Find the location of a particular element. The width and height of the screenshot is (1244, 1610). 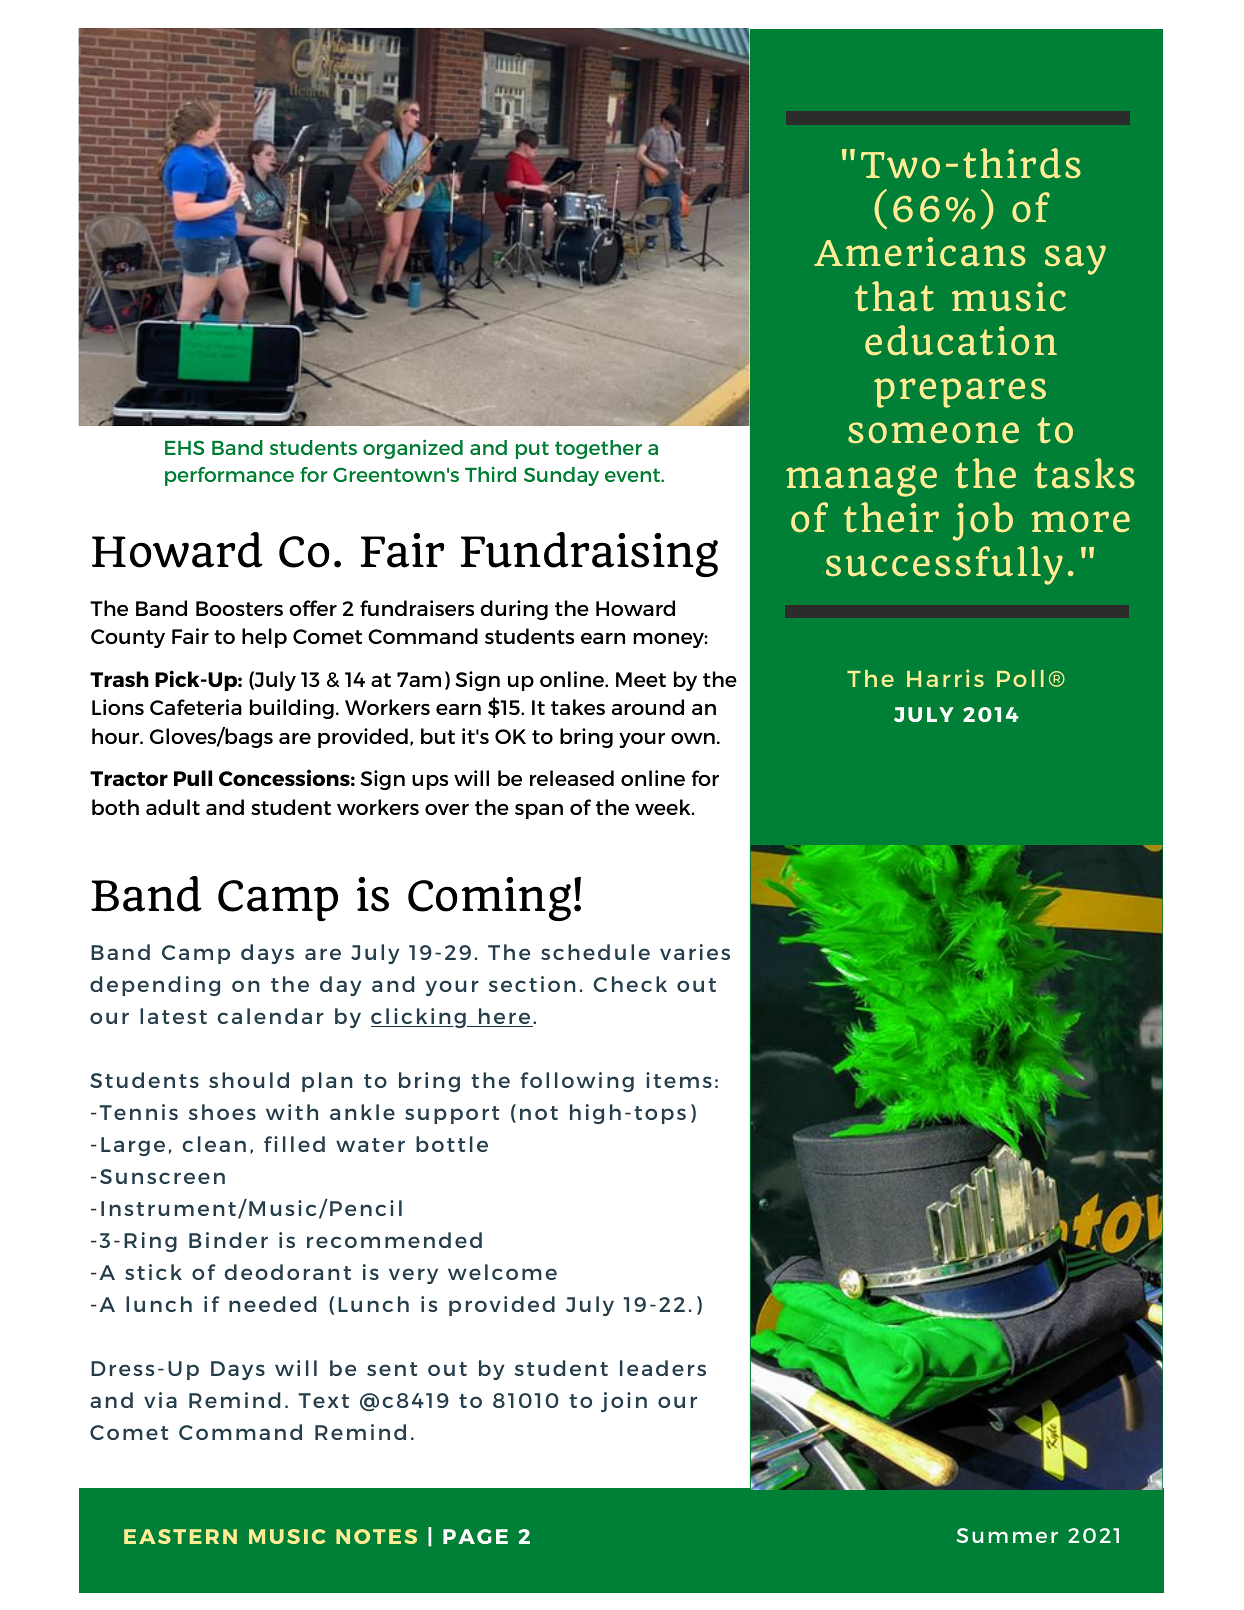

performance is located at coordinates (229, 476).
